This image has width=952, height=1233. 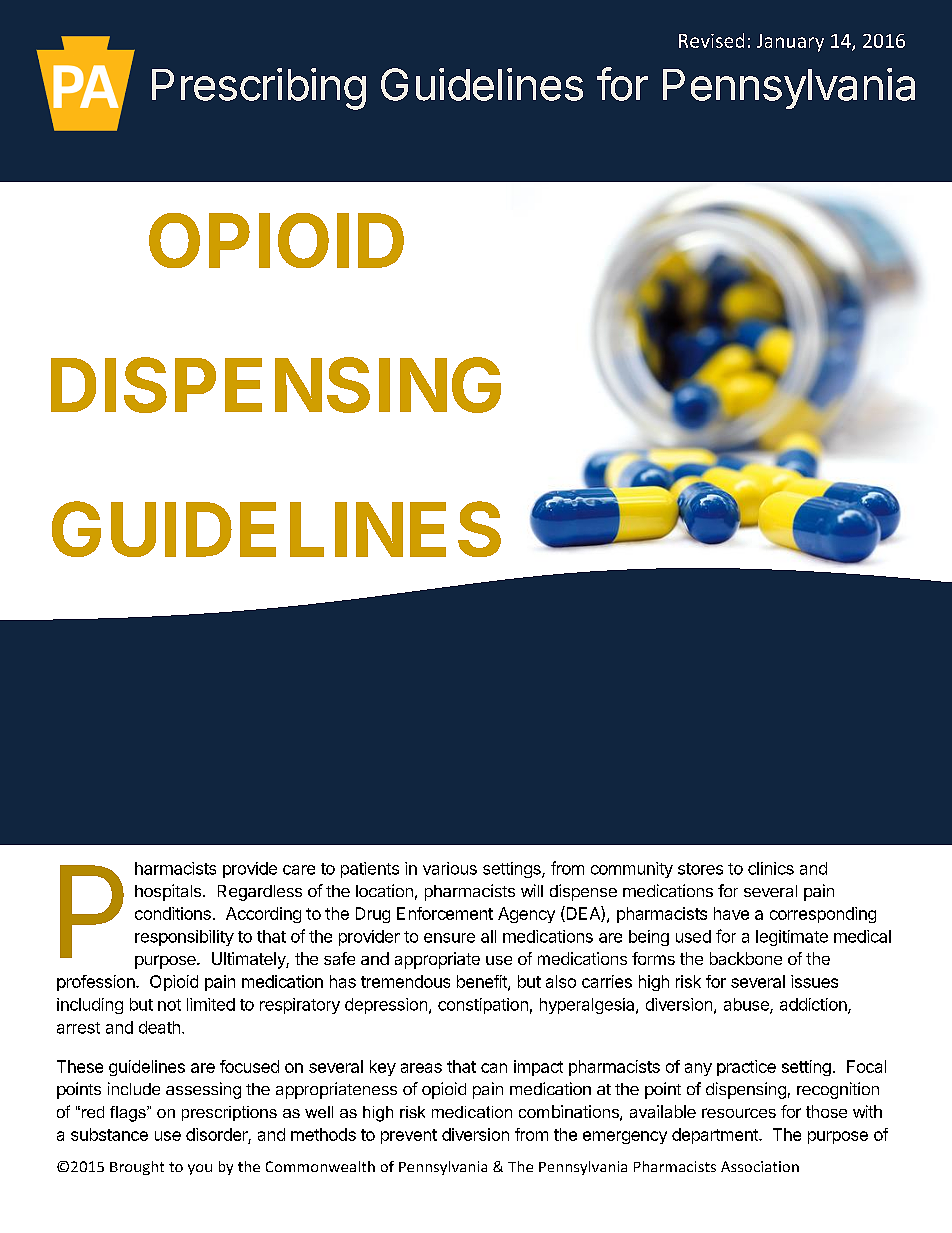 I want to click on flags, so click(x=129, y=1114).
